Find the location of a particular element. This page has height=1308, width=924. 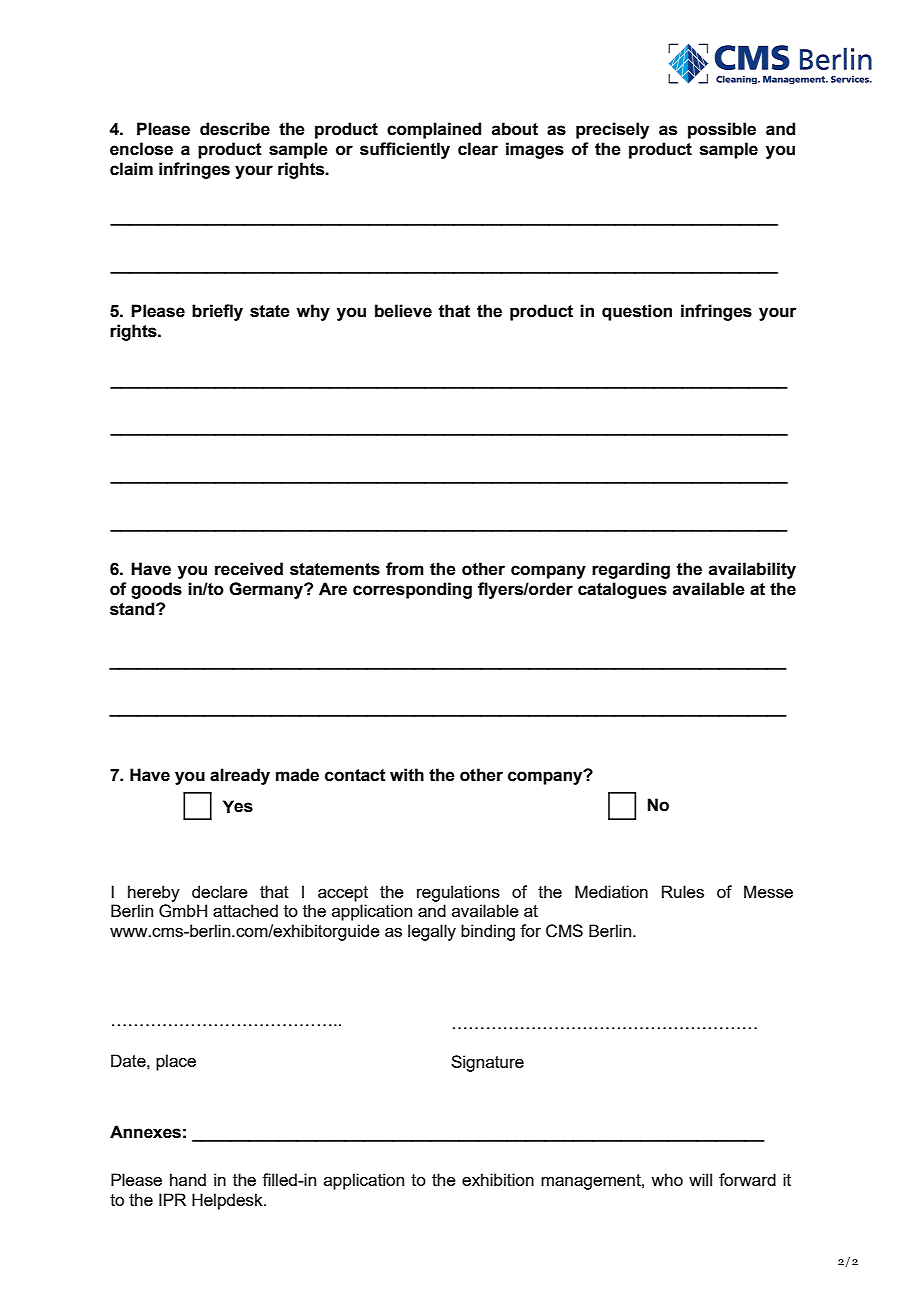

availability is located at coordinates (752, 570).
